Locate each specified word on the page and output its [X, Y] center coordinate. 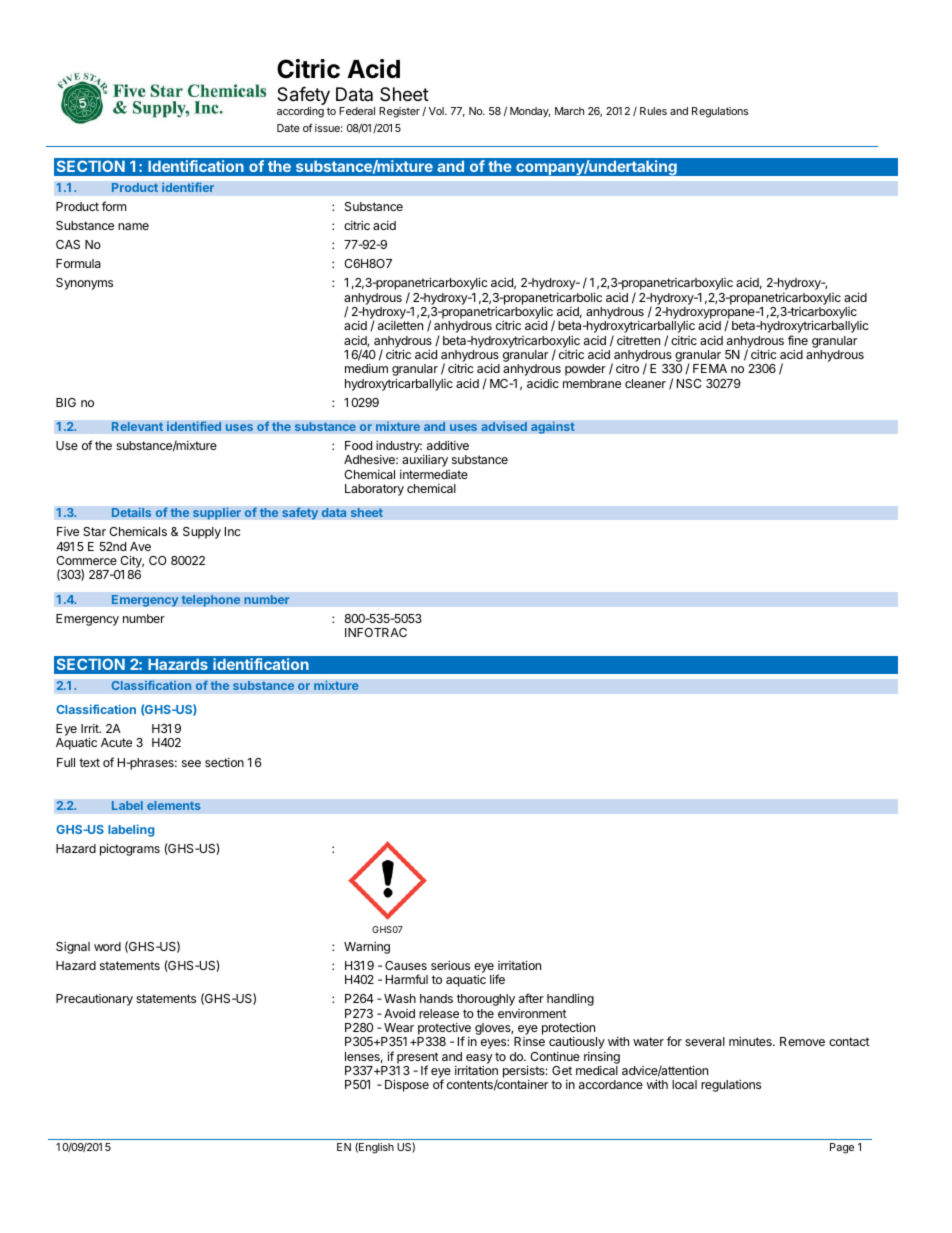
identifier [188, 187]
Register [399, 112]
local [684, 1084]
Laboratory [374, 490]
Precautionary [94, 1000]
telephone [211, 601]
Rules [653, 111]
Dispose [407, 1085]
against [553, 427]
